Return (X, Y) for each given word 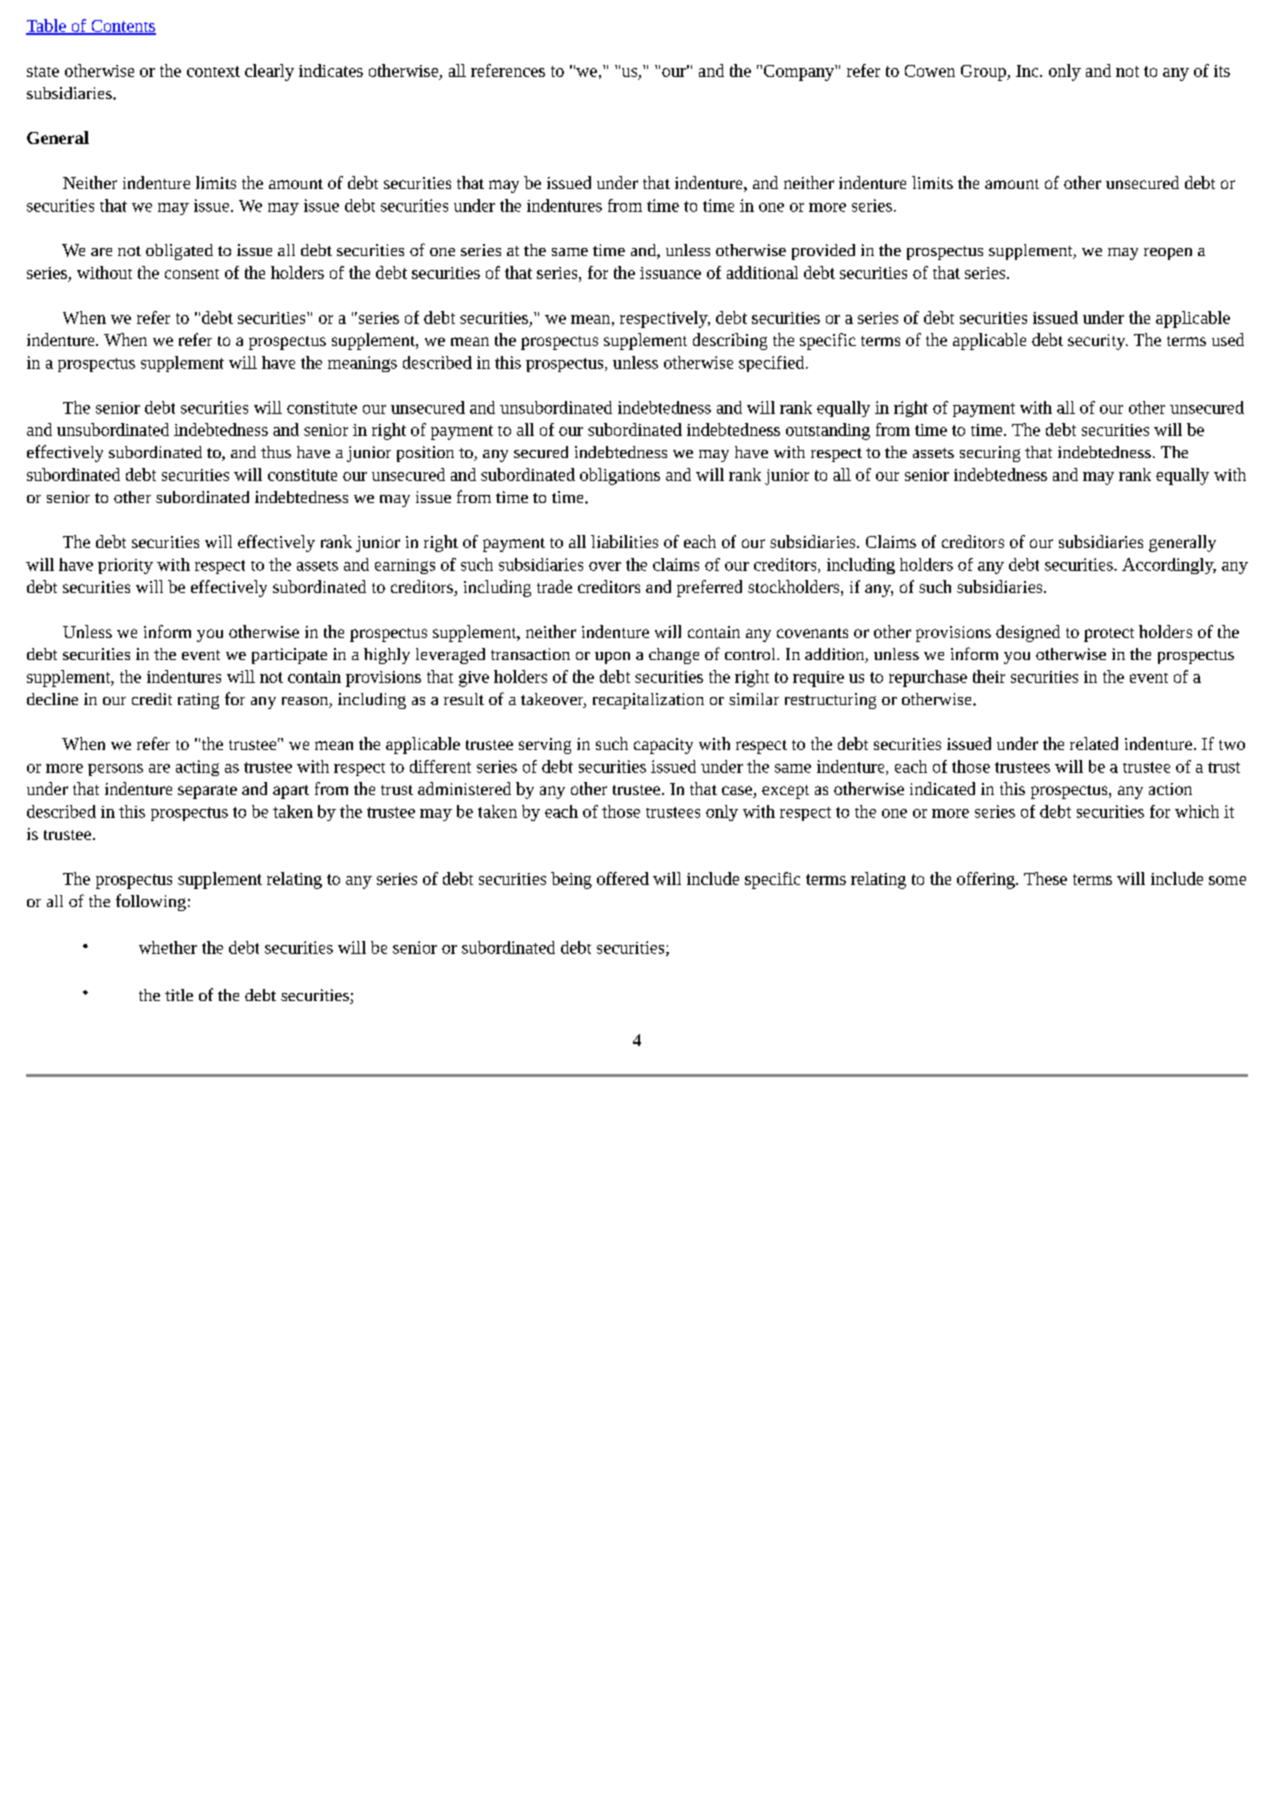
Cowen (930, 71)
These (1045, 878)
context (213, 71)
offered (623, 878)
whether (168, 947)
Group (984, 73)
